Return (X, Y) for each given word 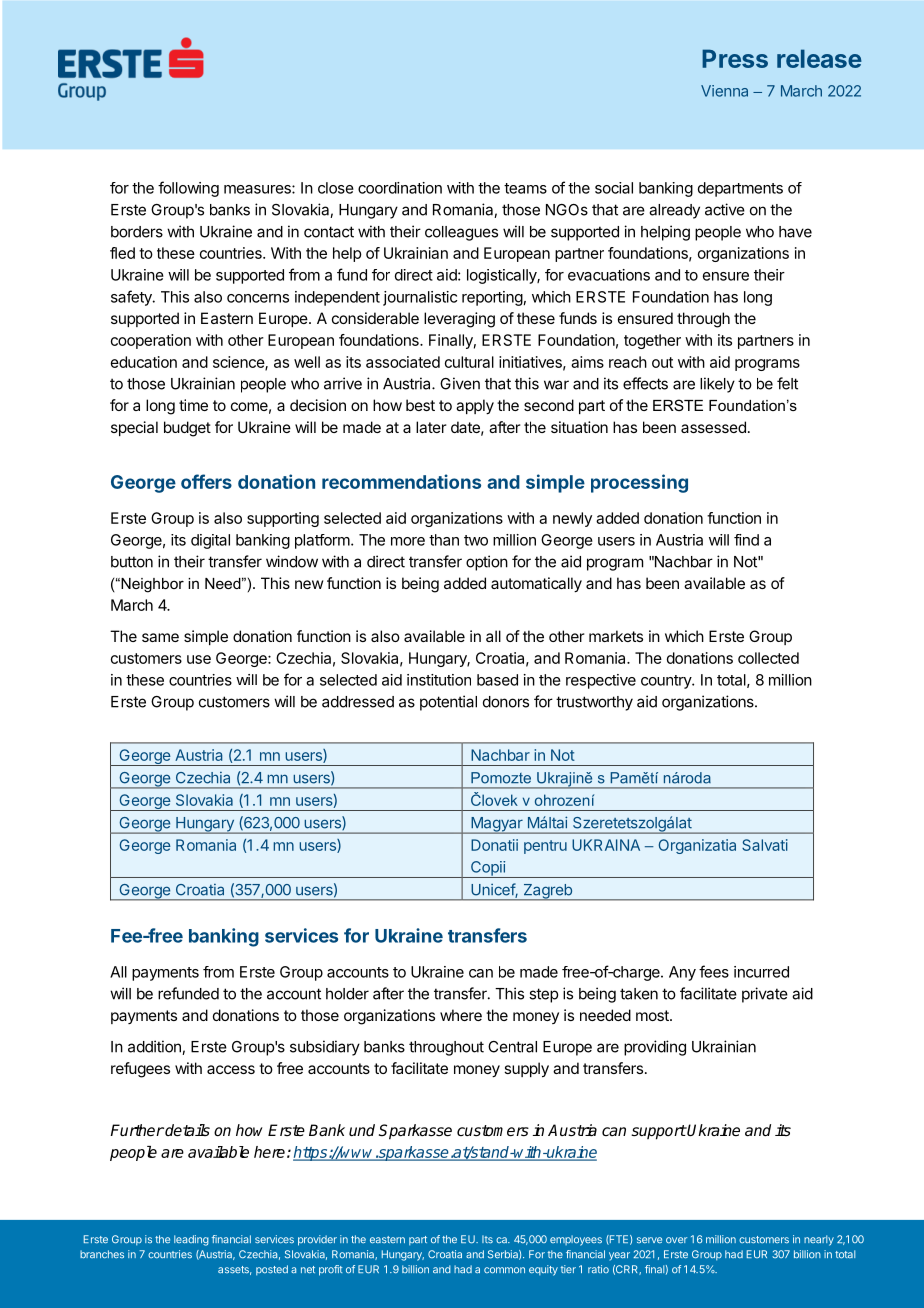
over (676, 1240)
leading (191, 1240)
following (188, 189)
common (504, 1270)
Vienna (724, 91)
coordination (400, 188)
